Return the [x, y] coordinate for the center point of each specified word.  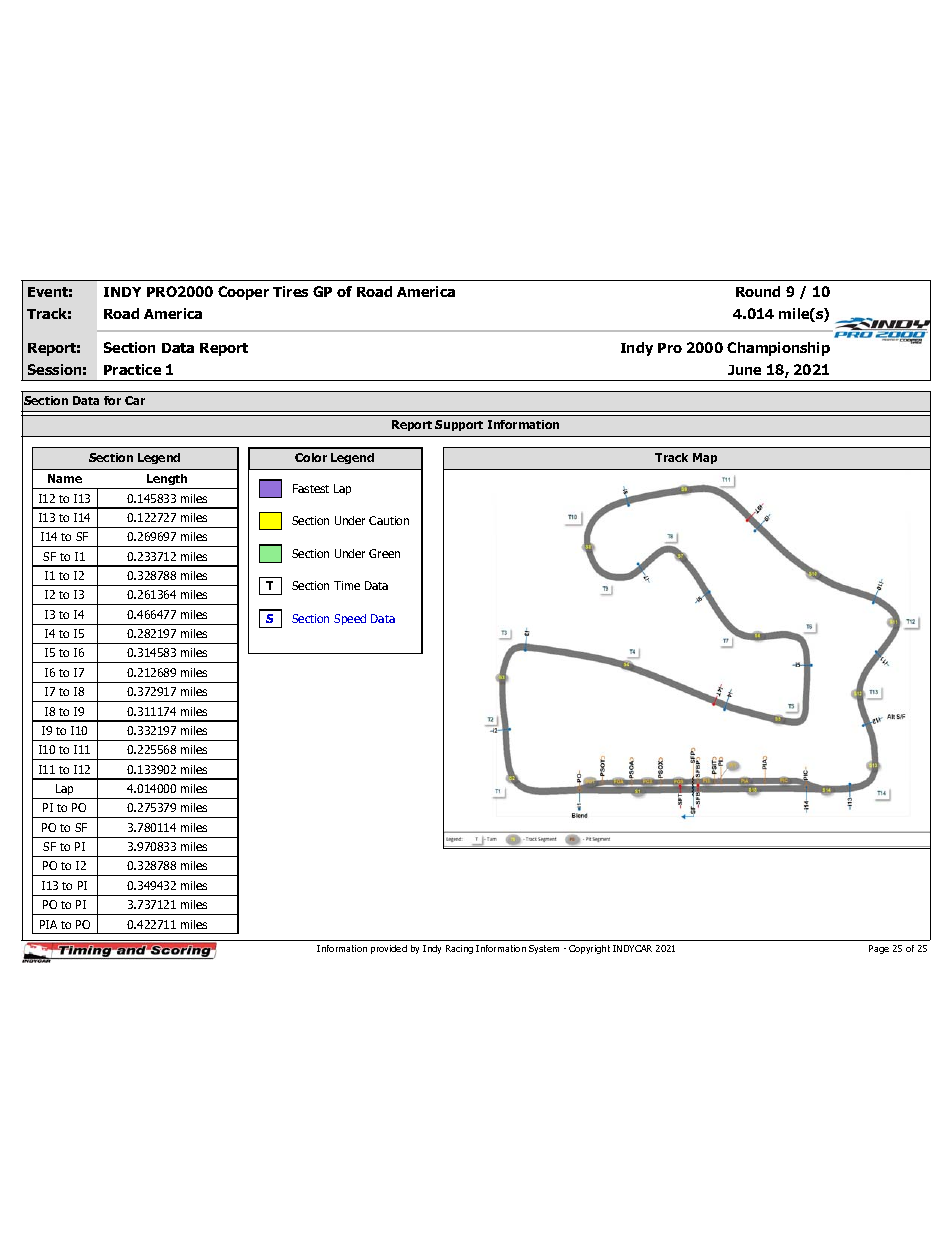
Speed [350, 619]
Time [347, 585]
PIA [48, 924]
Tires [290, 291]
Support [459, 425]
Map [705, 458]
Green [384, 553]
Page [879, 949]
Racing [459, 949]
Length [167, 481]
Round [758, 291]
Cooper [243, 293]
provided [389, 949]
